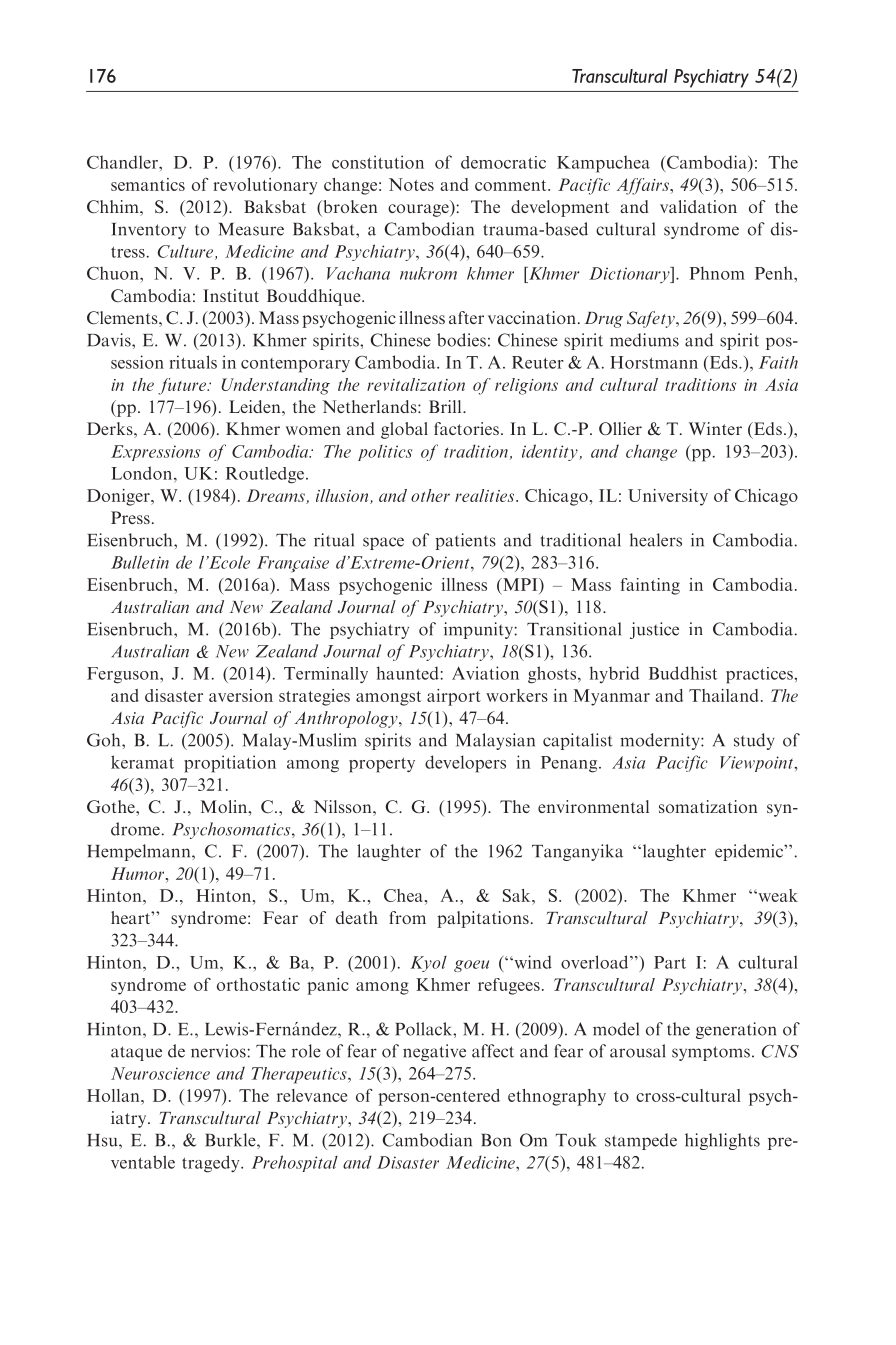  Describe the element at coordinates (668, 497) in the image. I see `University` at that location.
